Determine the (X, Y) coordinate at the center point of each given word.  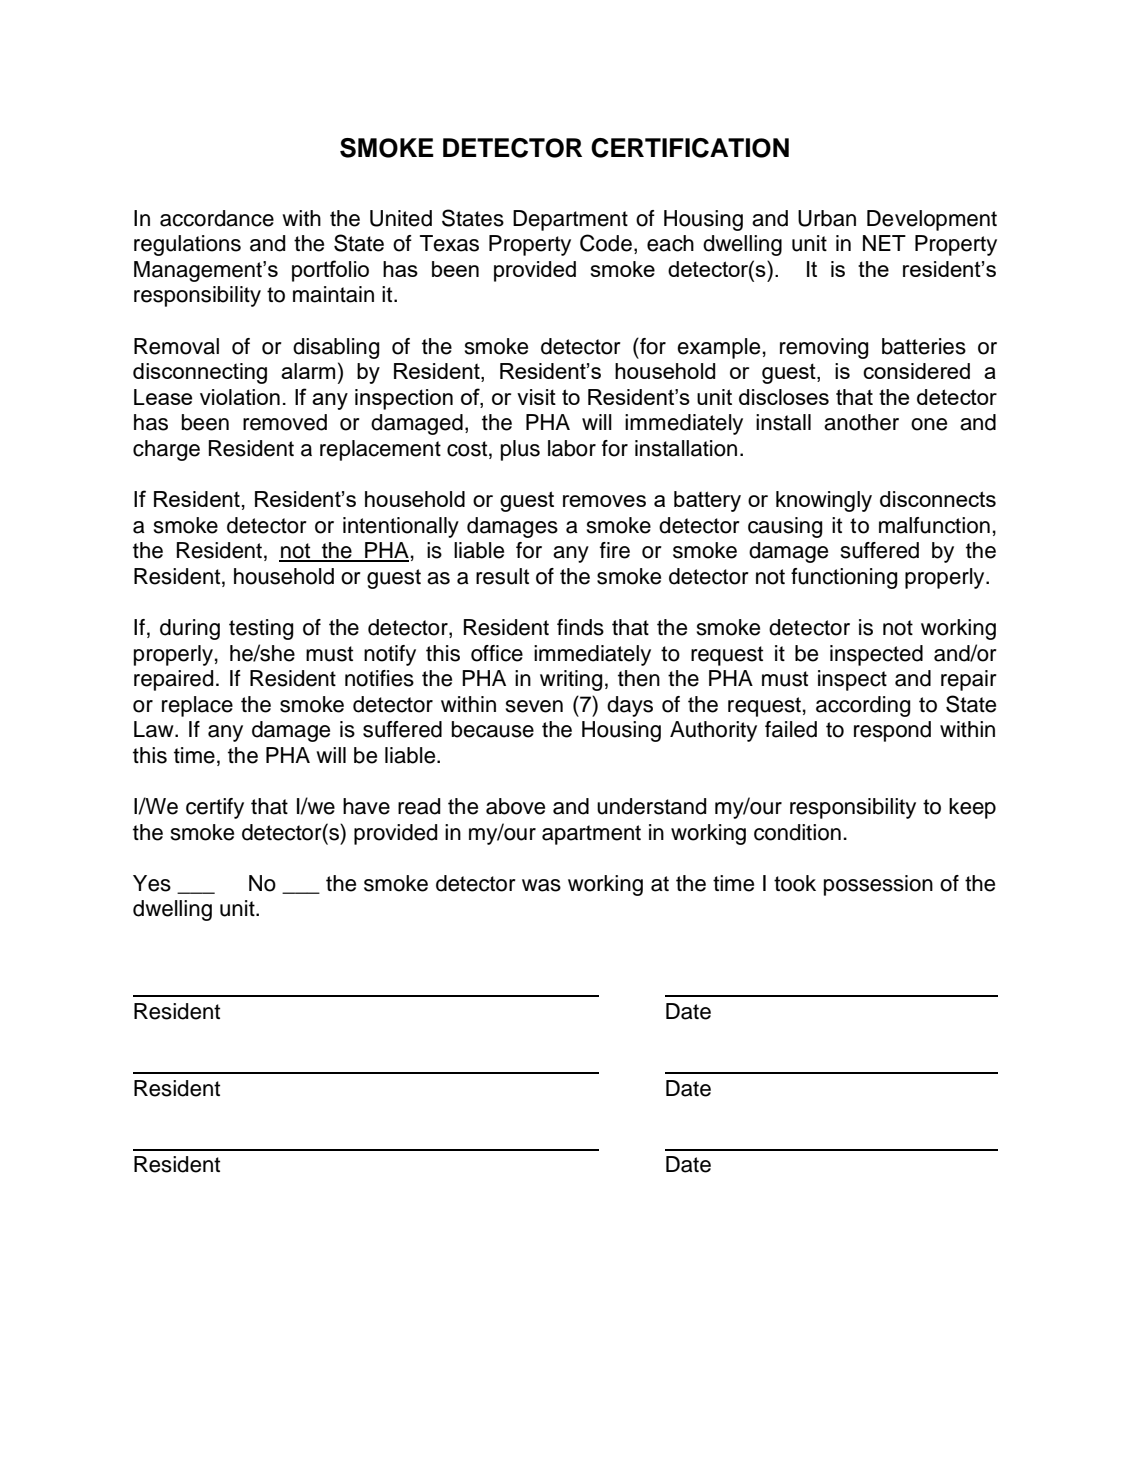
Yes (152, 883)
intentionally (401, 527)
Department (570, 220)
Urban (827, 218)
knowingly (824, 501)
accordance (217, 218)
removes (604, 501)
